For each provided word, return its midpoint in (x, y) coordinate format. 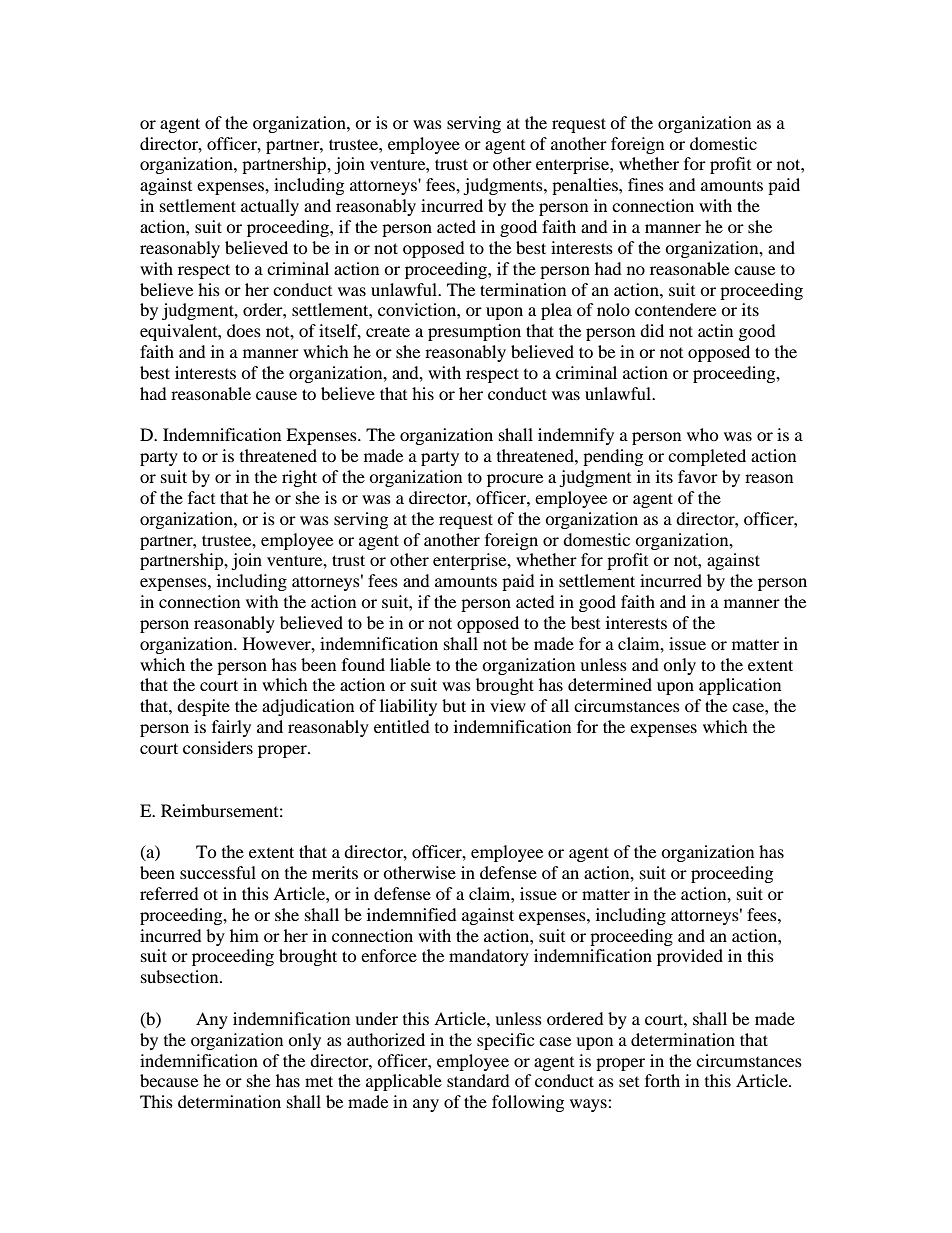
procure (515, 480)
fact (201, 497)
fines (646, 184)
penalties (586, 186)
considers (218, 747)
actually (270, 207)
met (319, 1081)
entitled (402, 726)
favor (698, 476)
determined (610, 684)
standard (478, 1080)
